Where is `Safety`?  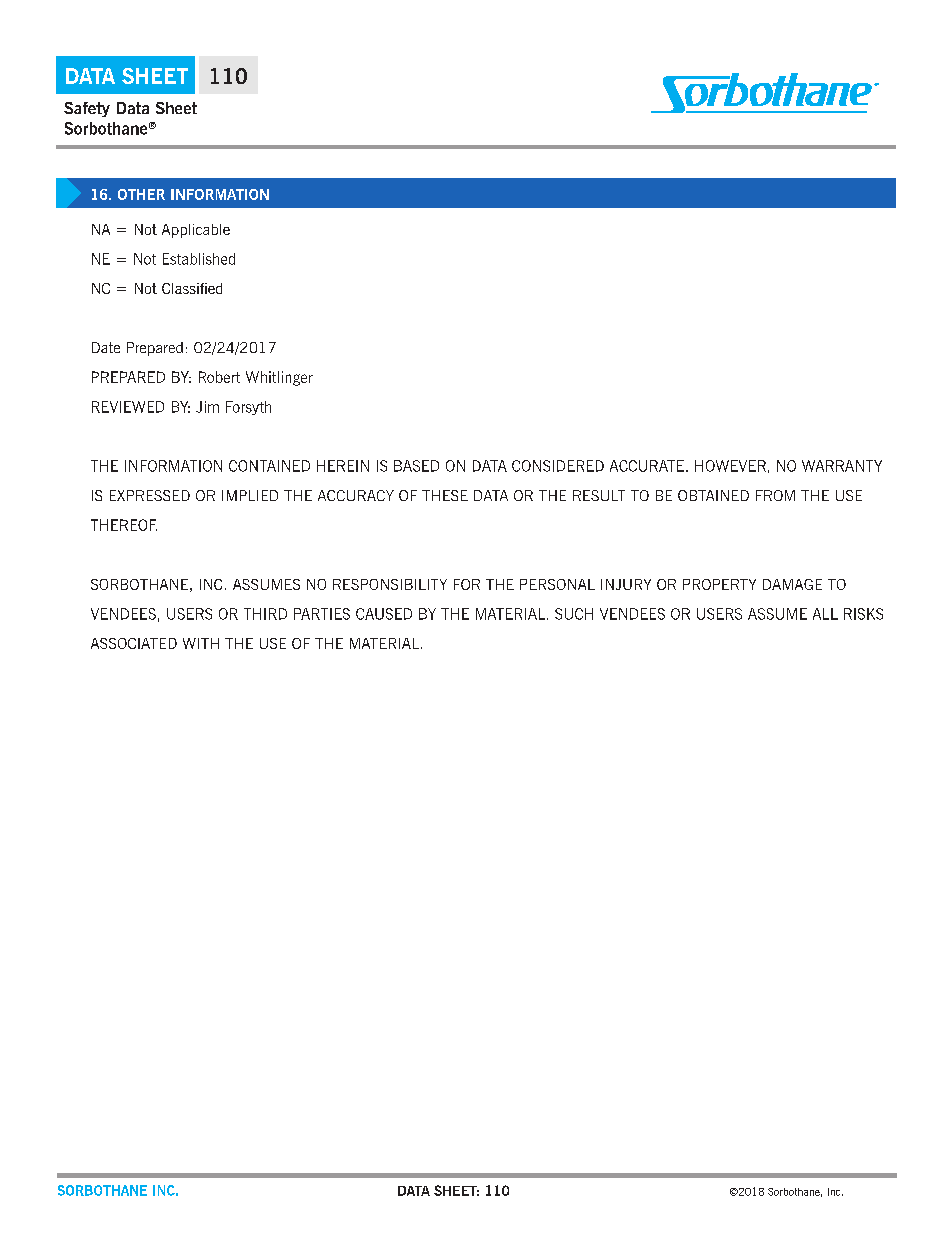 Safety is located at coordinates (87, 109).
